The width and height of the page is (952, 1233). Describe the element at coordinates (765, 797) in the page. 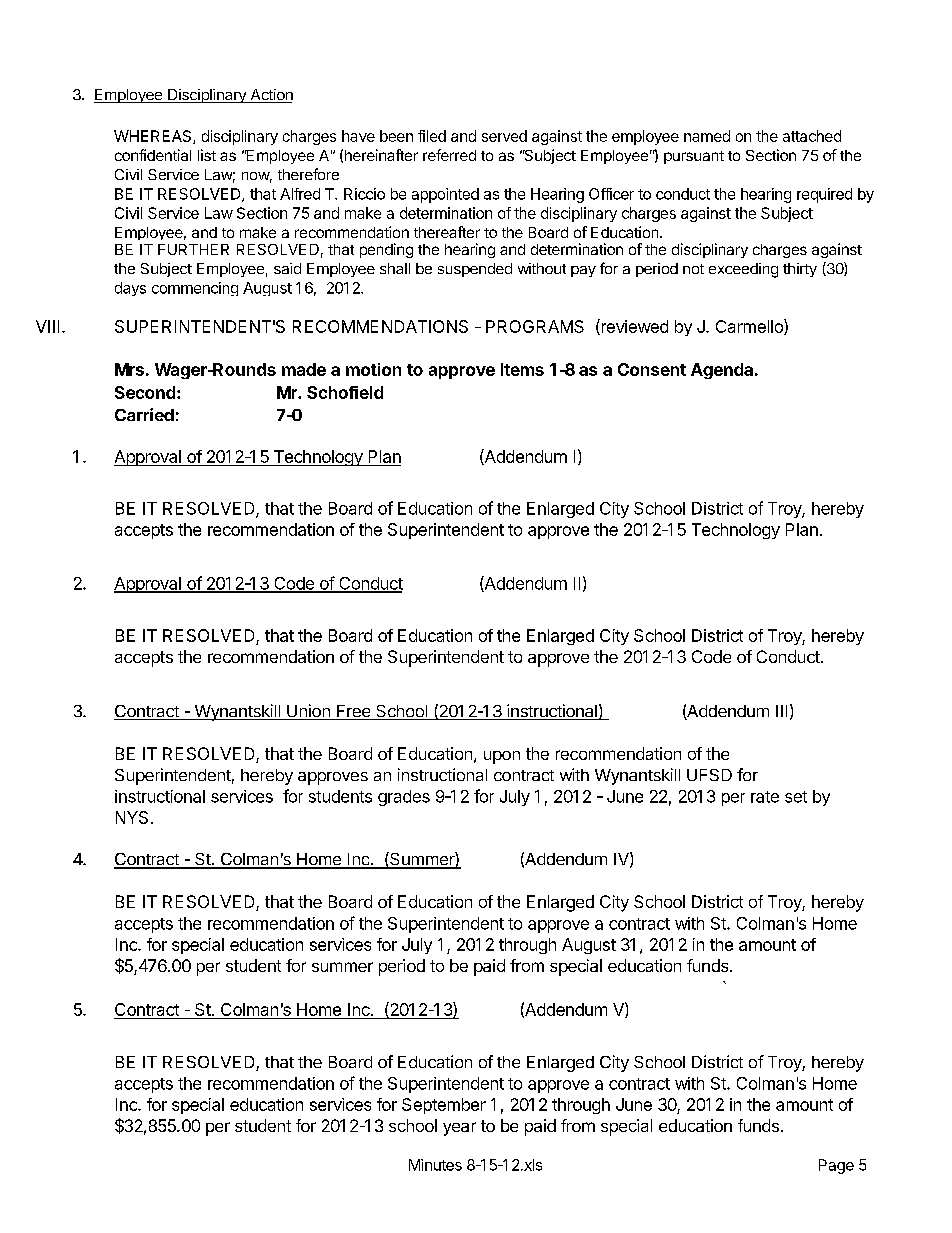

I see `rate` at that location.
